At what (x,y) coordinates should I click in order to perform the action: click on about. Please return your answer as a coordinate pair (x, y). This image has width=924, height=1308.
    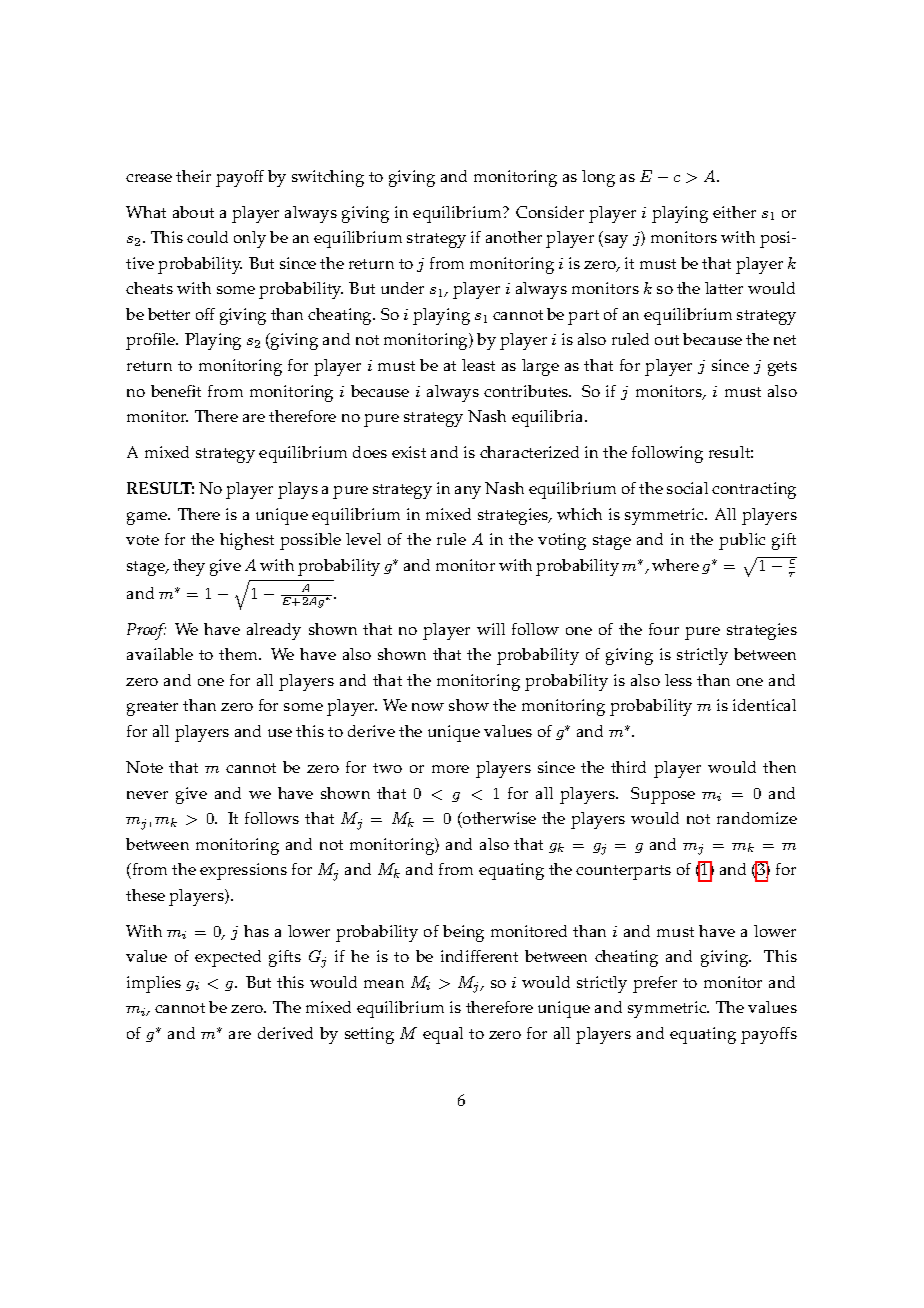
    Looking at the image, I should click on (193, 212).
